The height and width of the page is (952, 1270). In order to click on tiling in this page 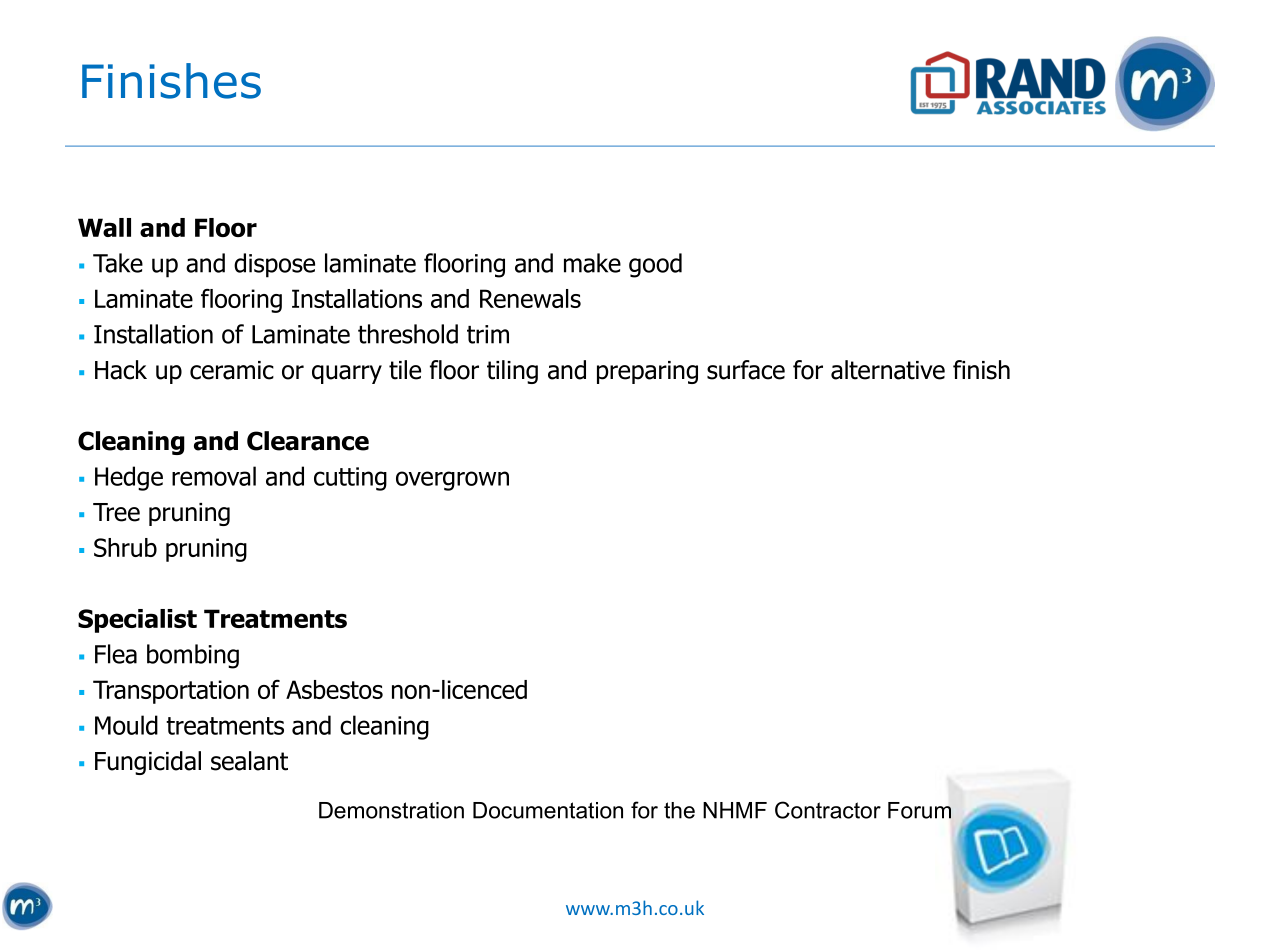, I will do `click(512, 372)`.
